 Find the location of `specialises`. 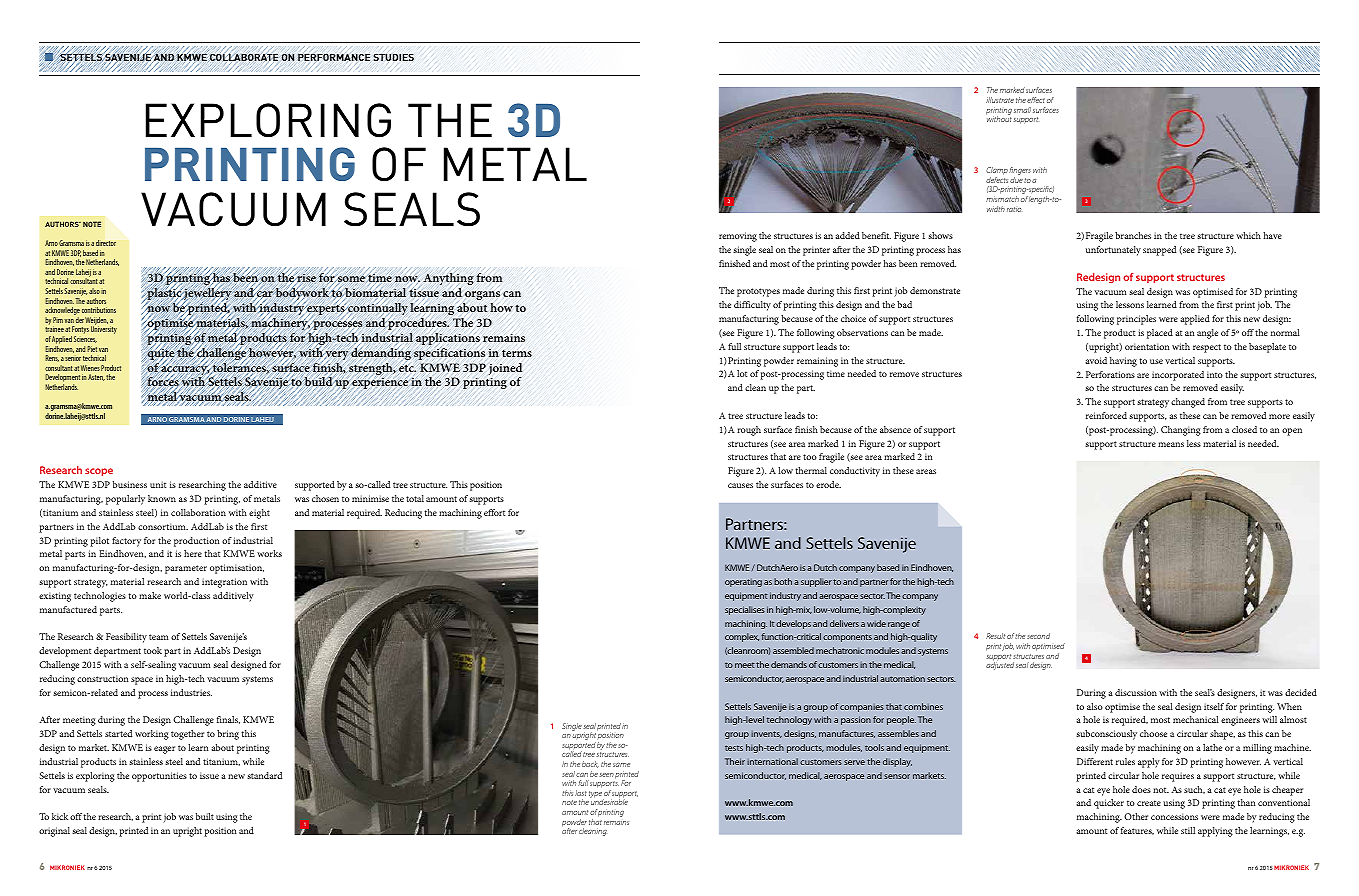

specialises is located at coordinates (745, 610).
